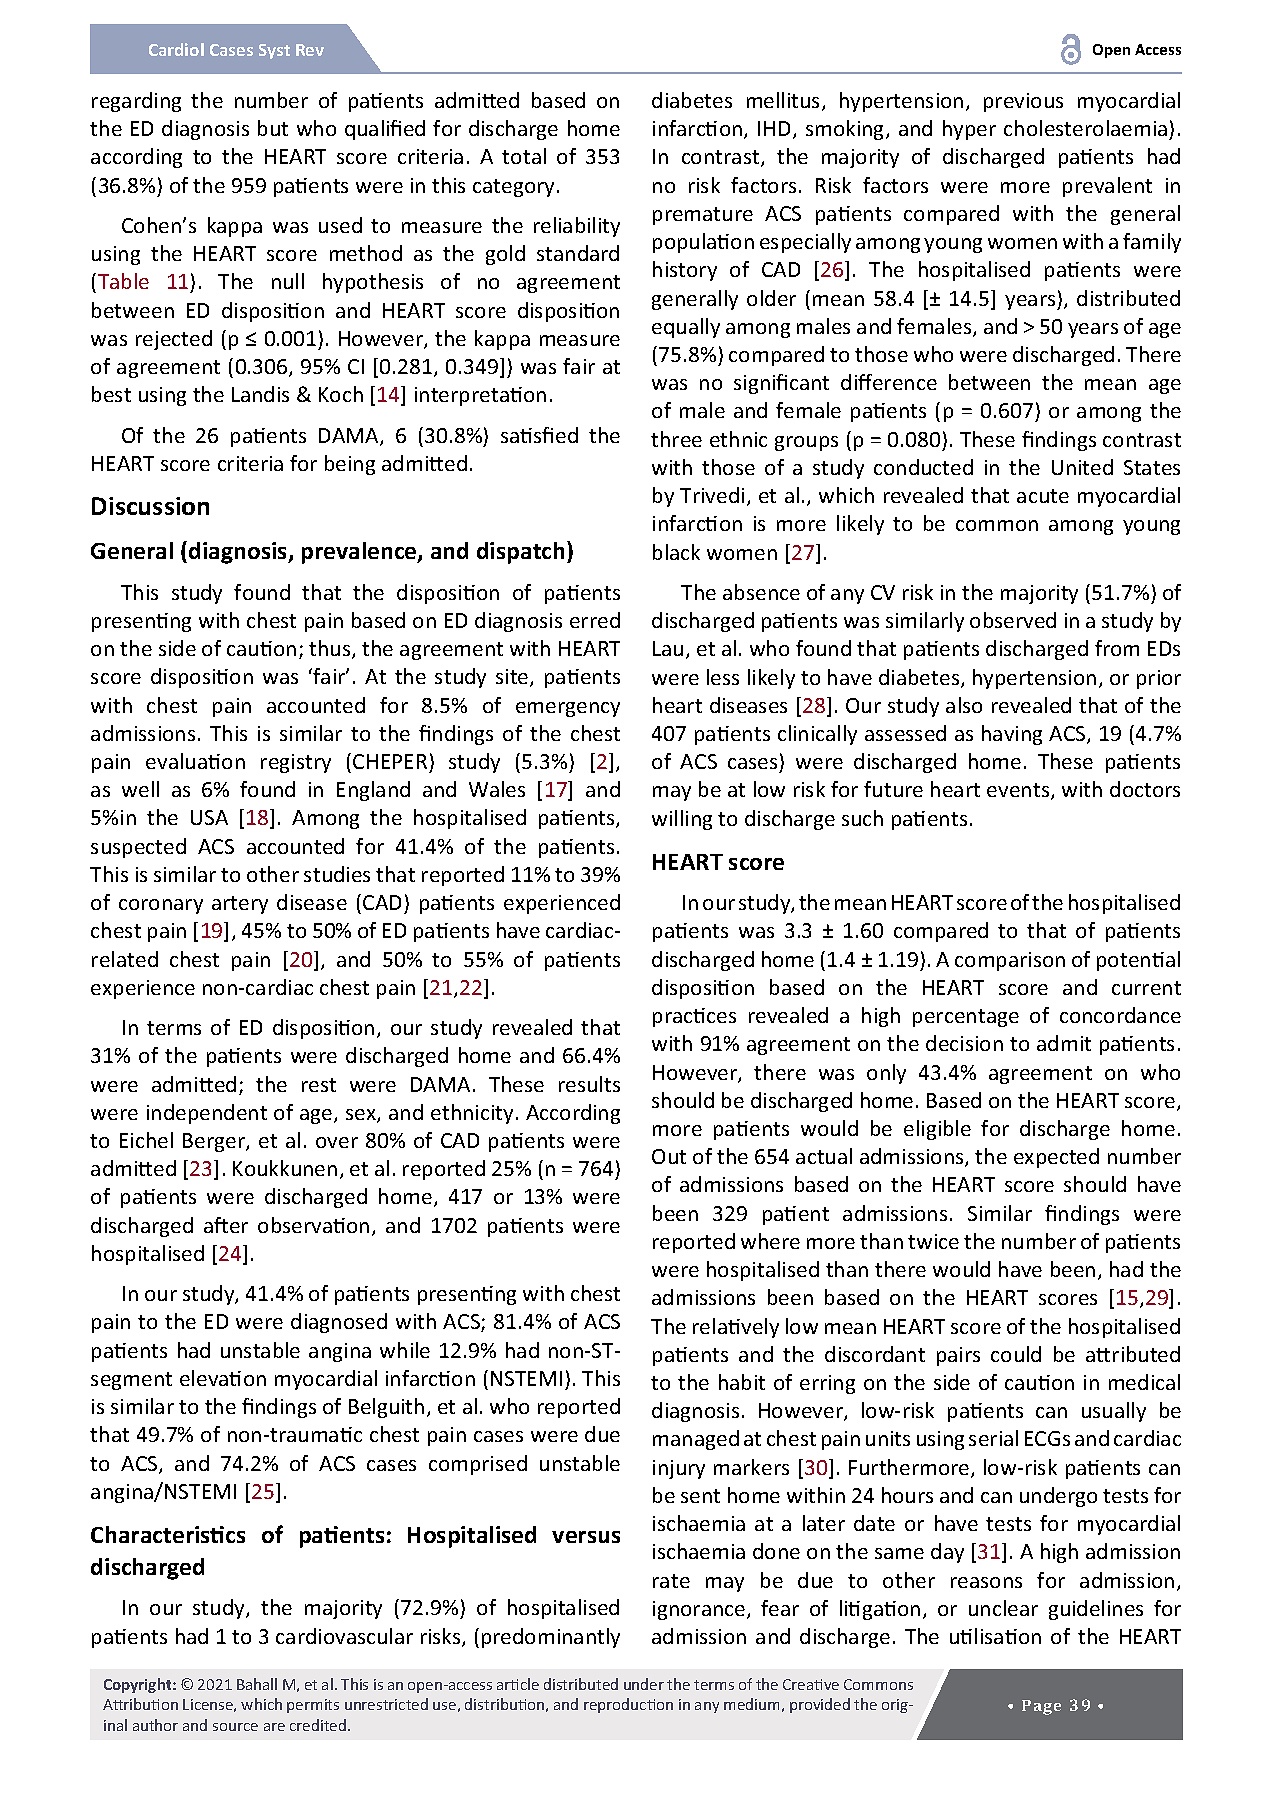  Describe the element at coordinates (524, 156) in the screenshot. I see `total` at that location.
